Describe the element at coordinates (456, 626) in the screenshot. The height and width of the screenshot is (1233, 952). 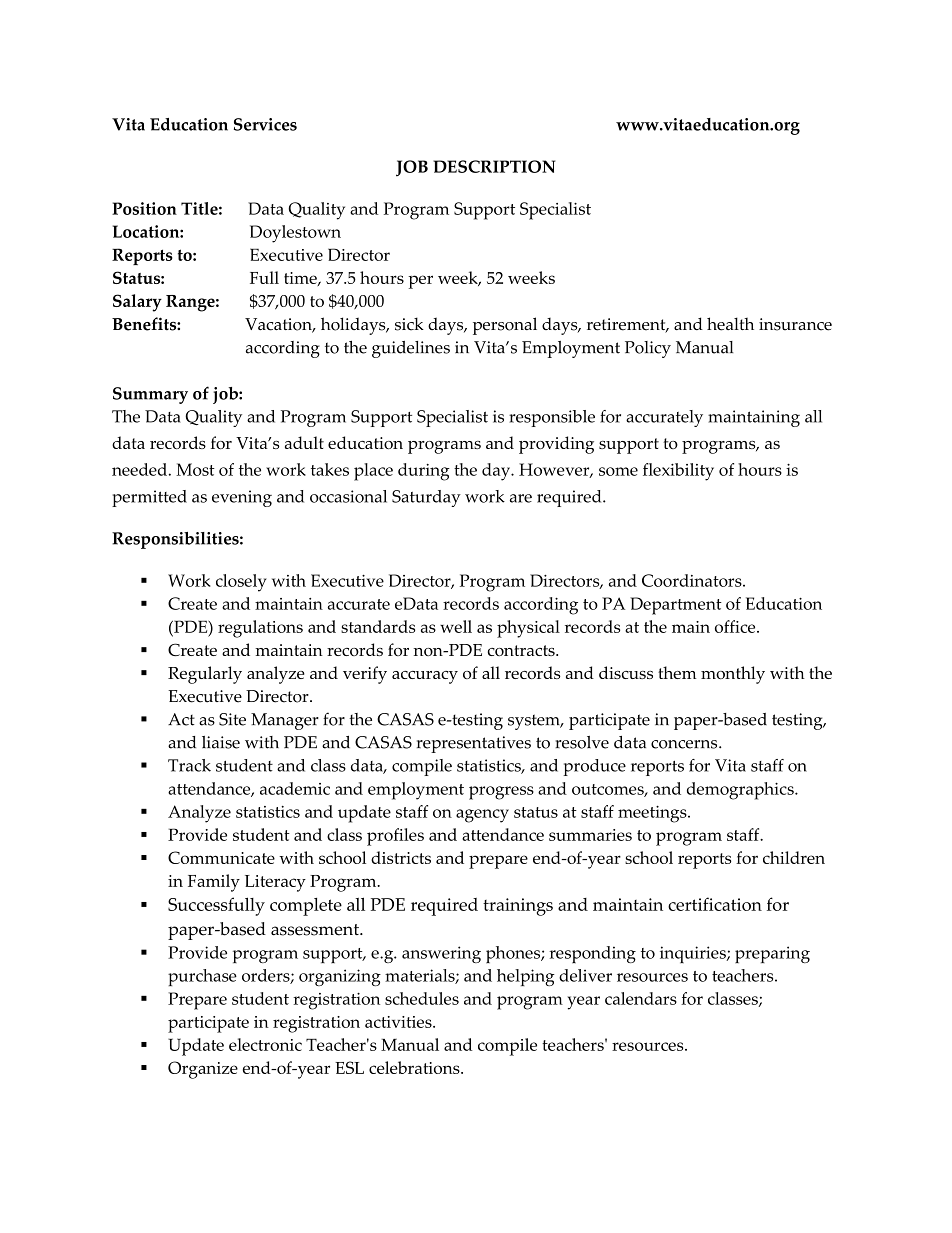
I see `well` at that location.
